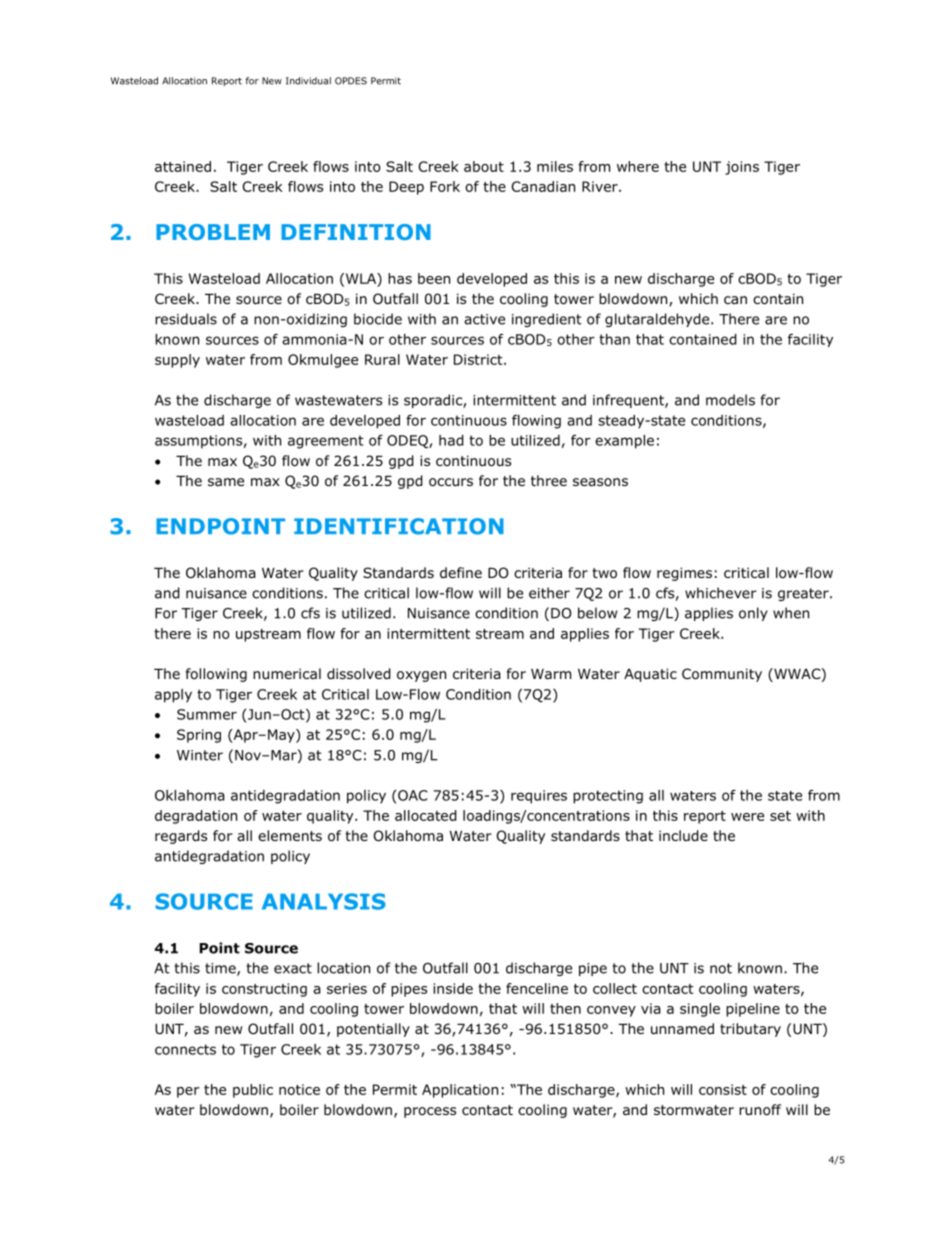  I want to click on about, so click(484, 166).
